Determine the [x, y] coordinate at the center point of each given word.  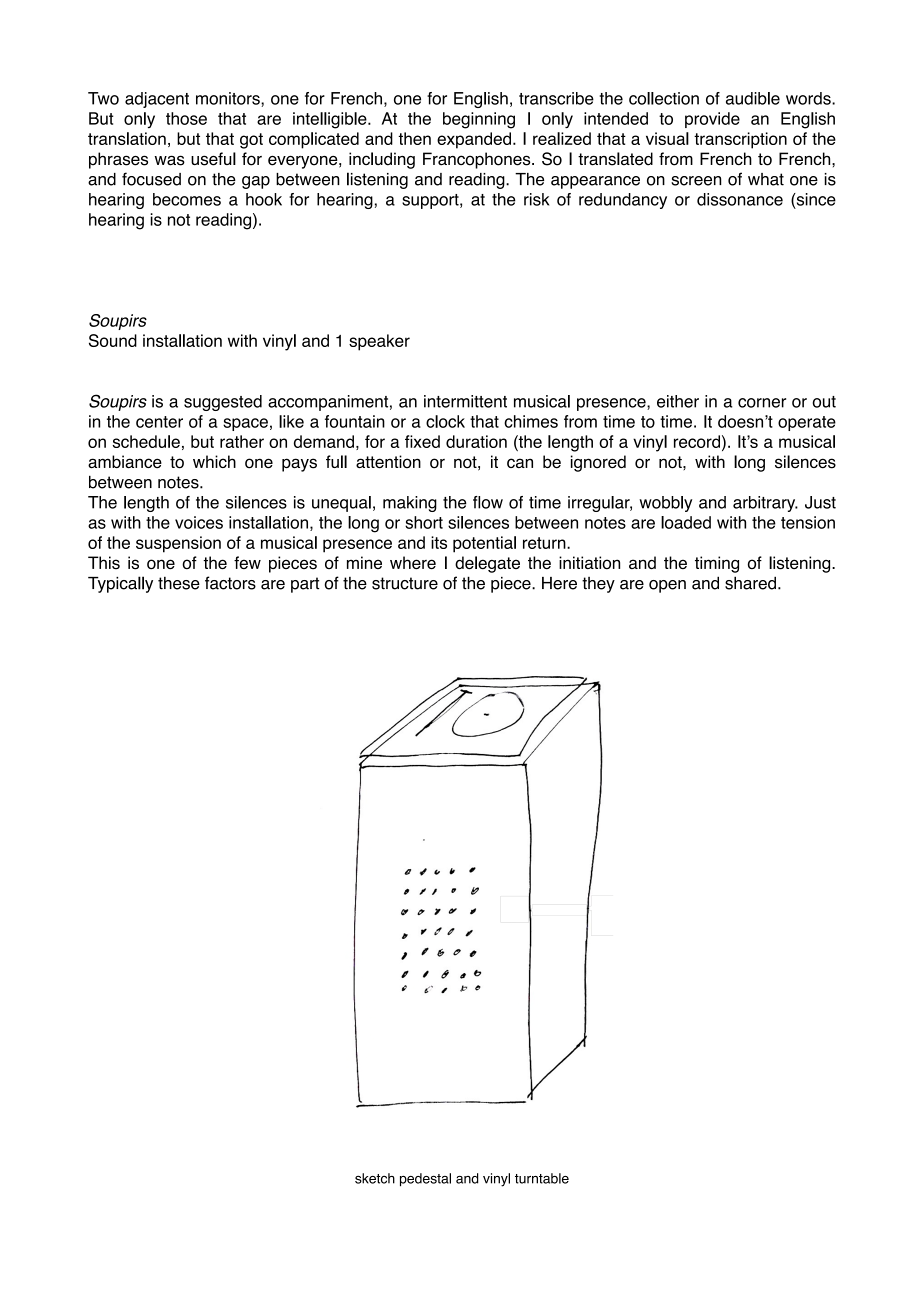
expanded [474, 140]
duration [476, 441]
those [186, 118]
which [214, 461]
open [667, 586]
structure [405, 583]
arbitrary [765, 504]
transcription [740, 140]
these [179, 583]
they [598, 585]
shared [750, 583]
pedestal [425, 1180]
